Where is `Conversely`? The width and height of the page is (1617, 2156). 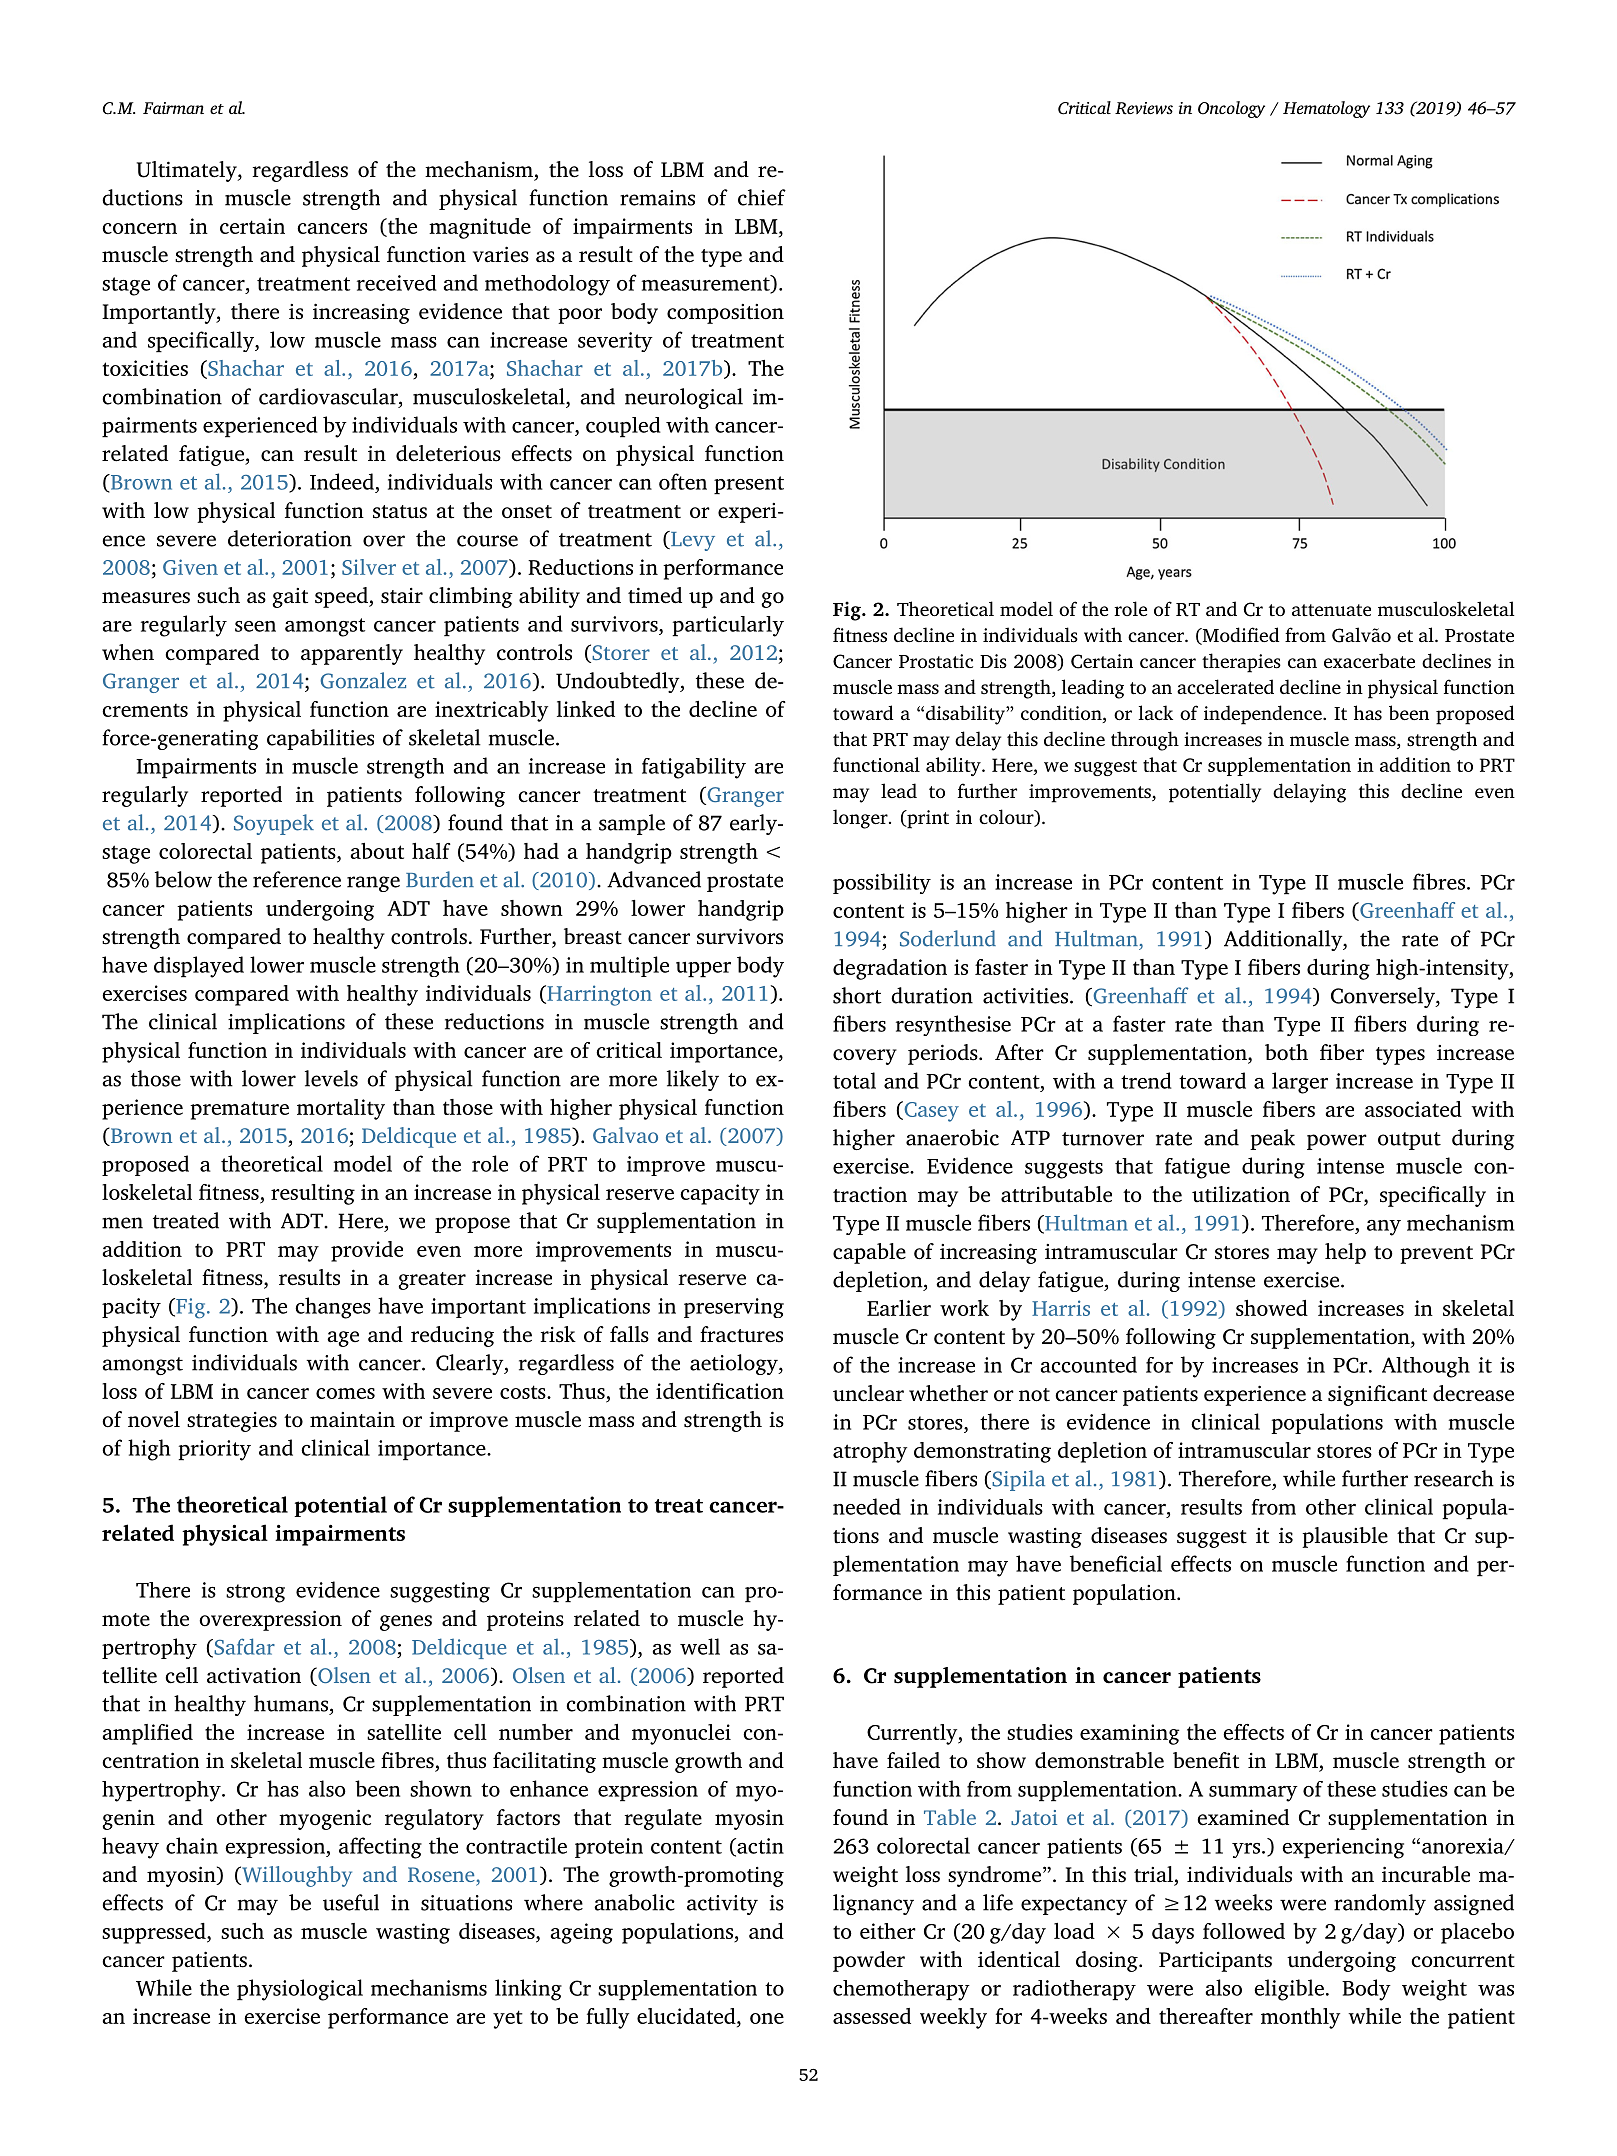 Conversely is located at coordinates (1384, 997).
